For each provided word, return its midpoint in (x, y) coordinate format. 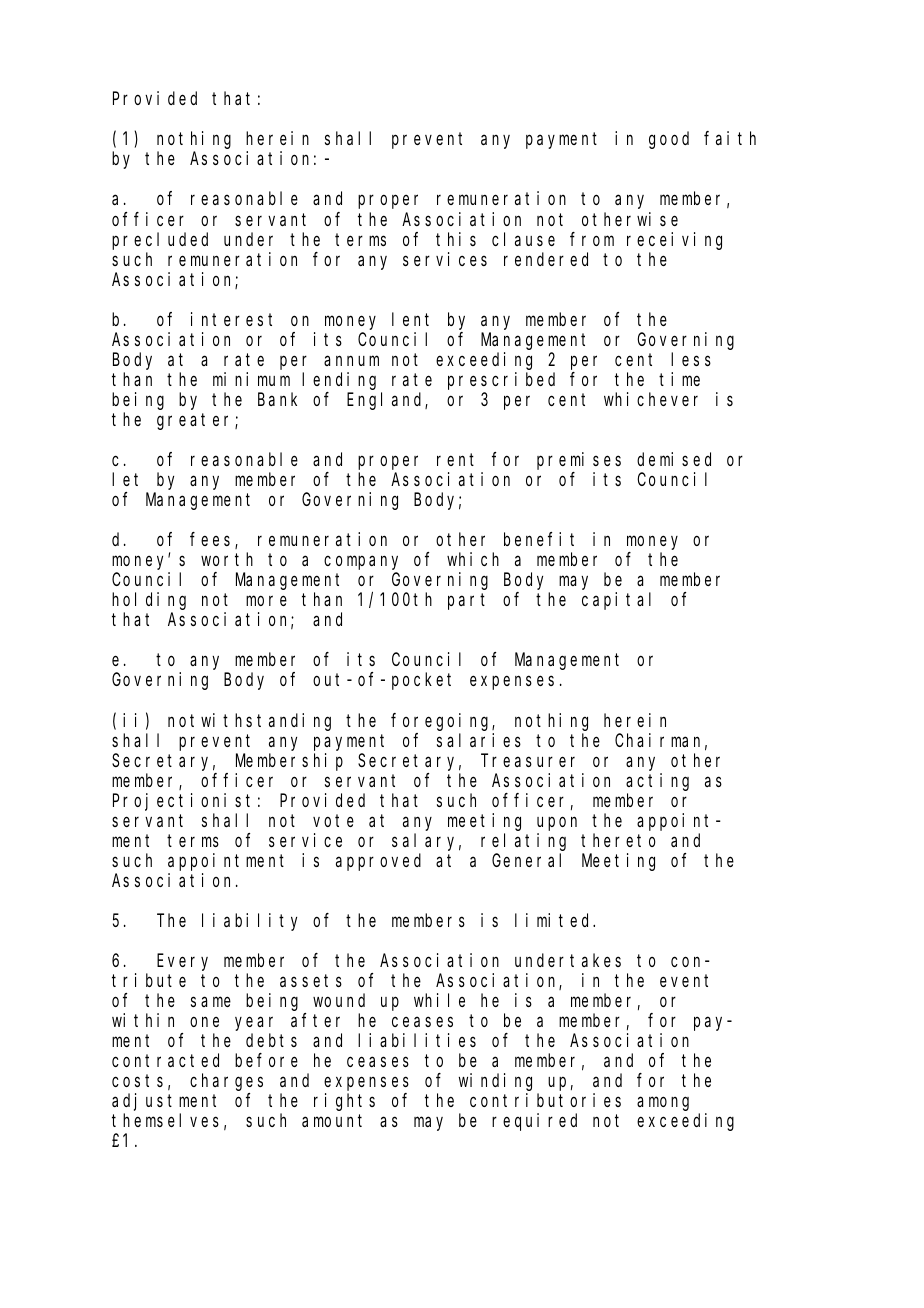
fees (213, 540)
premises (579, 461)
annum (351, 361)
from (592, 239)
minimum (251, 379)
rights (344, 1102)
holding (149, 601)
